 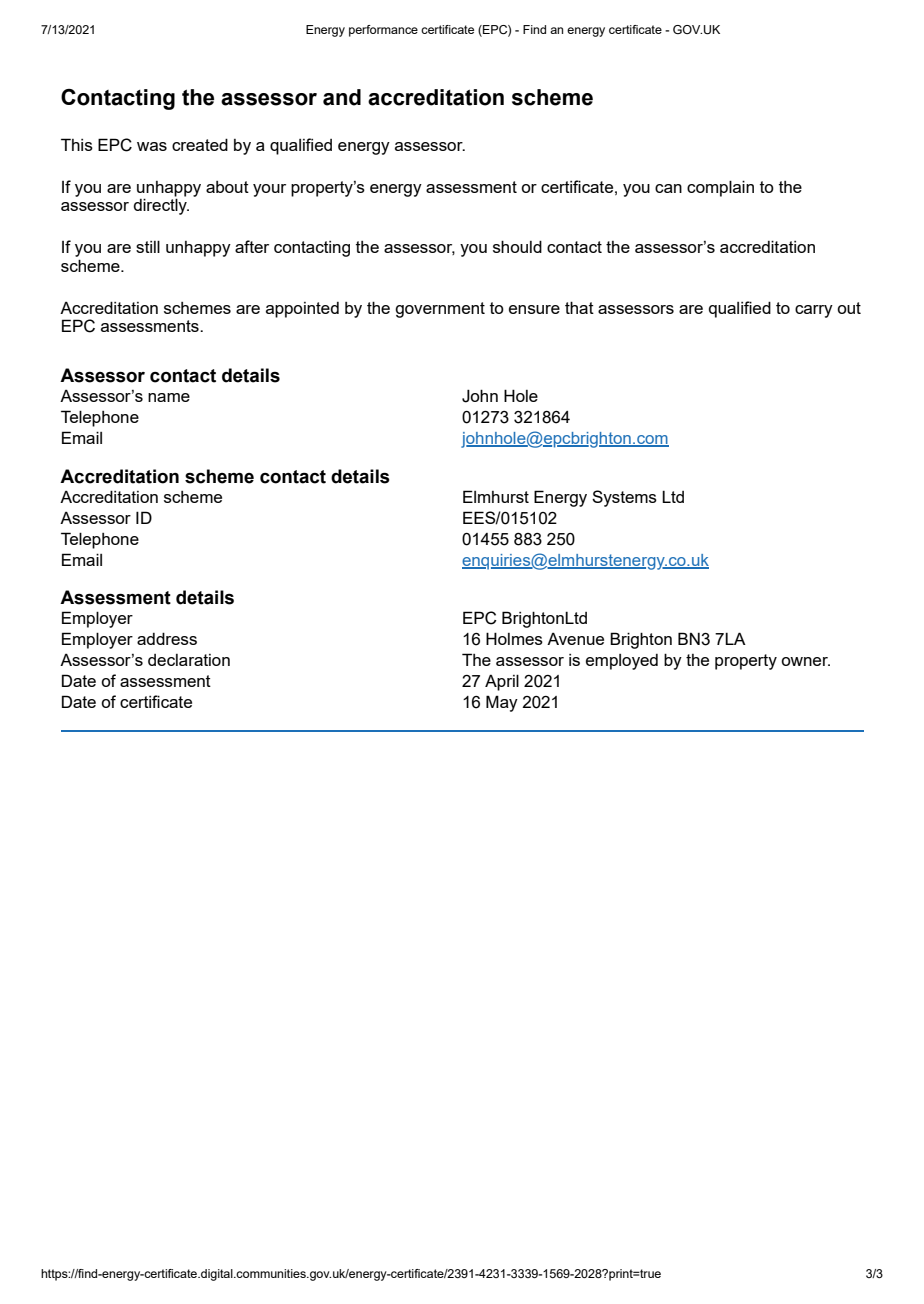 What do you see at coordinates (517, 246) in the screenshot?
I see `should` at bounding box center [517, 246].
